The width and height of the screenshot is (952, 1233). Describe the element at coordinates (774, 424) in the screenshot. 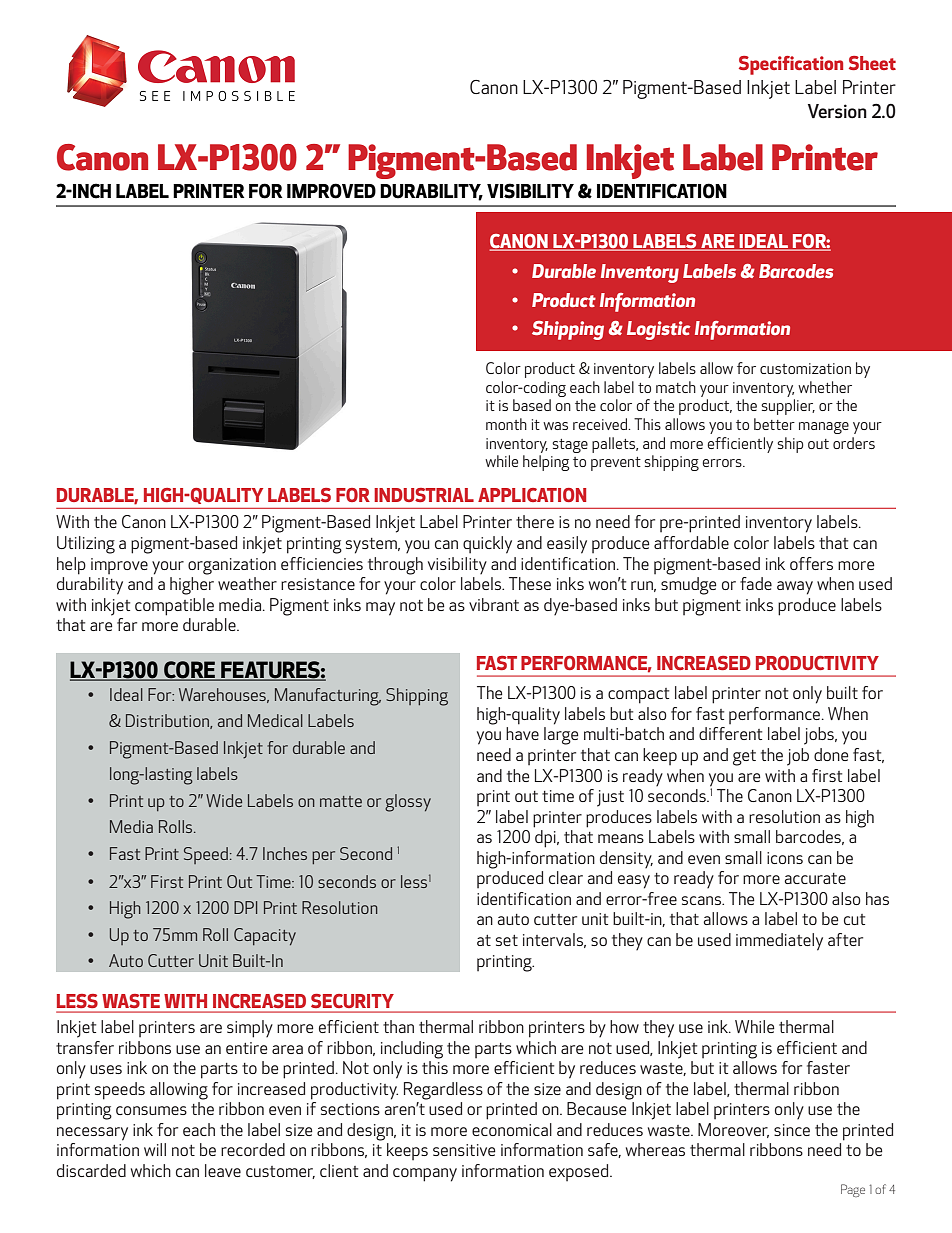

I see `better` at that location.
